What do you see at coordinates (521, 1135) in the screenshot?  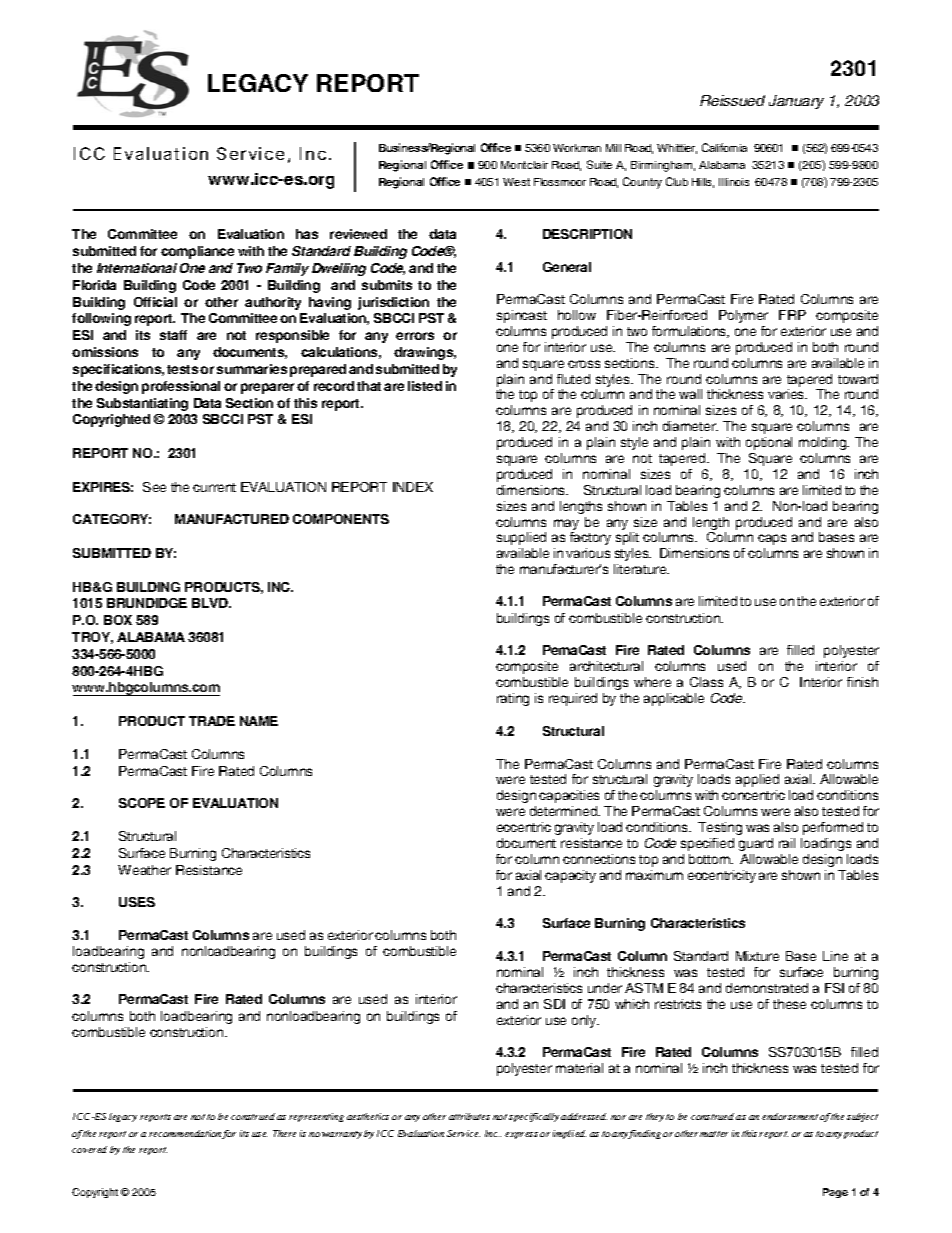 I see `express` at bounding box center [521, 1135].
